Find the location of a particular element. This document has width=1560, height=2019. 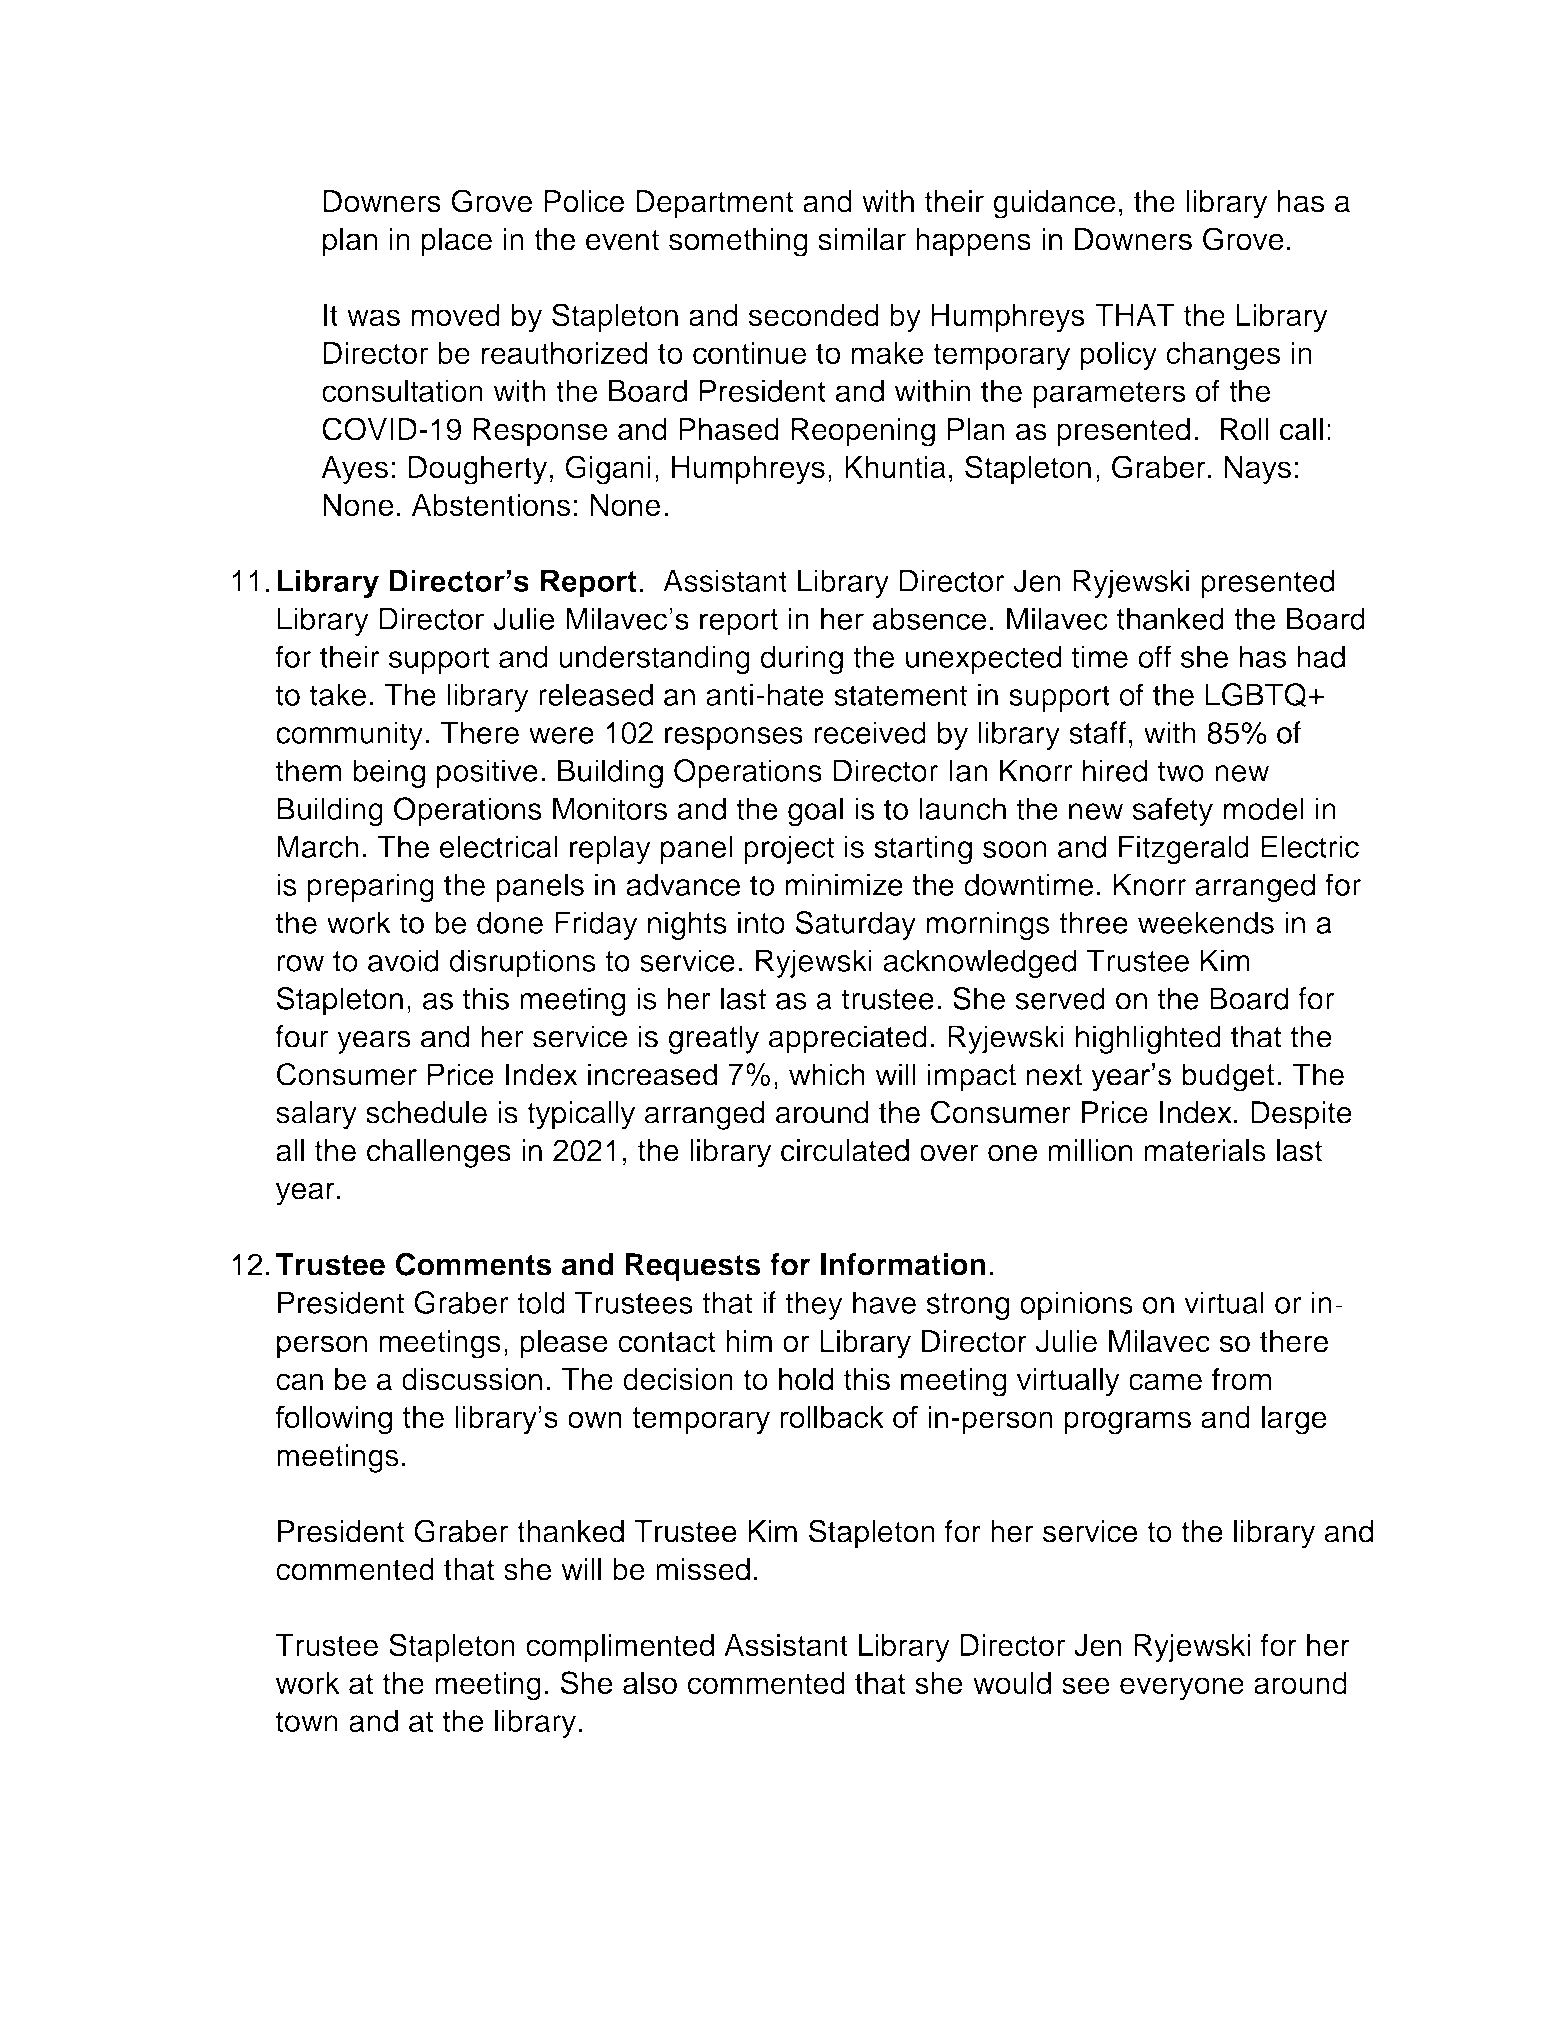

materials is located at coordinates (1205, 1150).
